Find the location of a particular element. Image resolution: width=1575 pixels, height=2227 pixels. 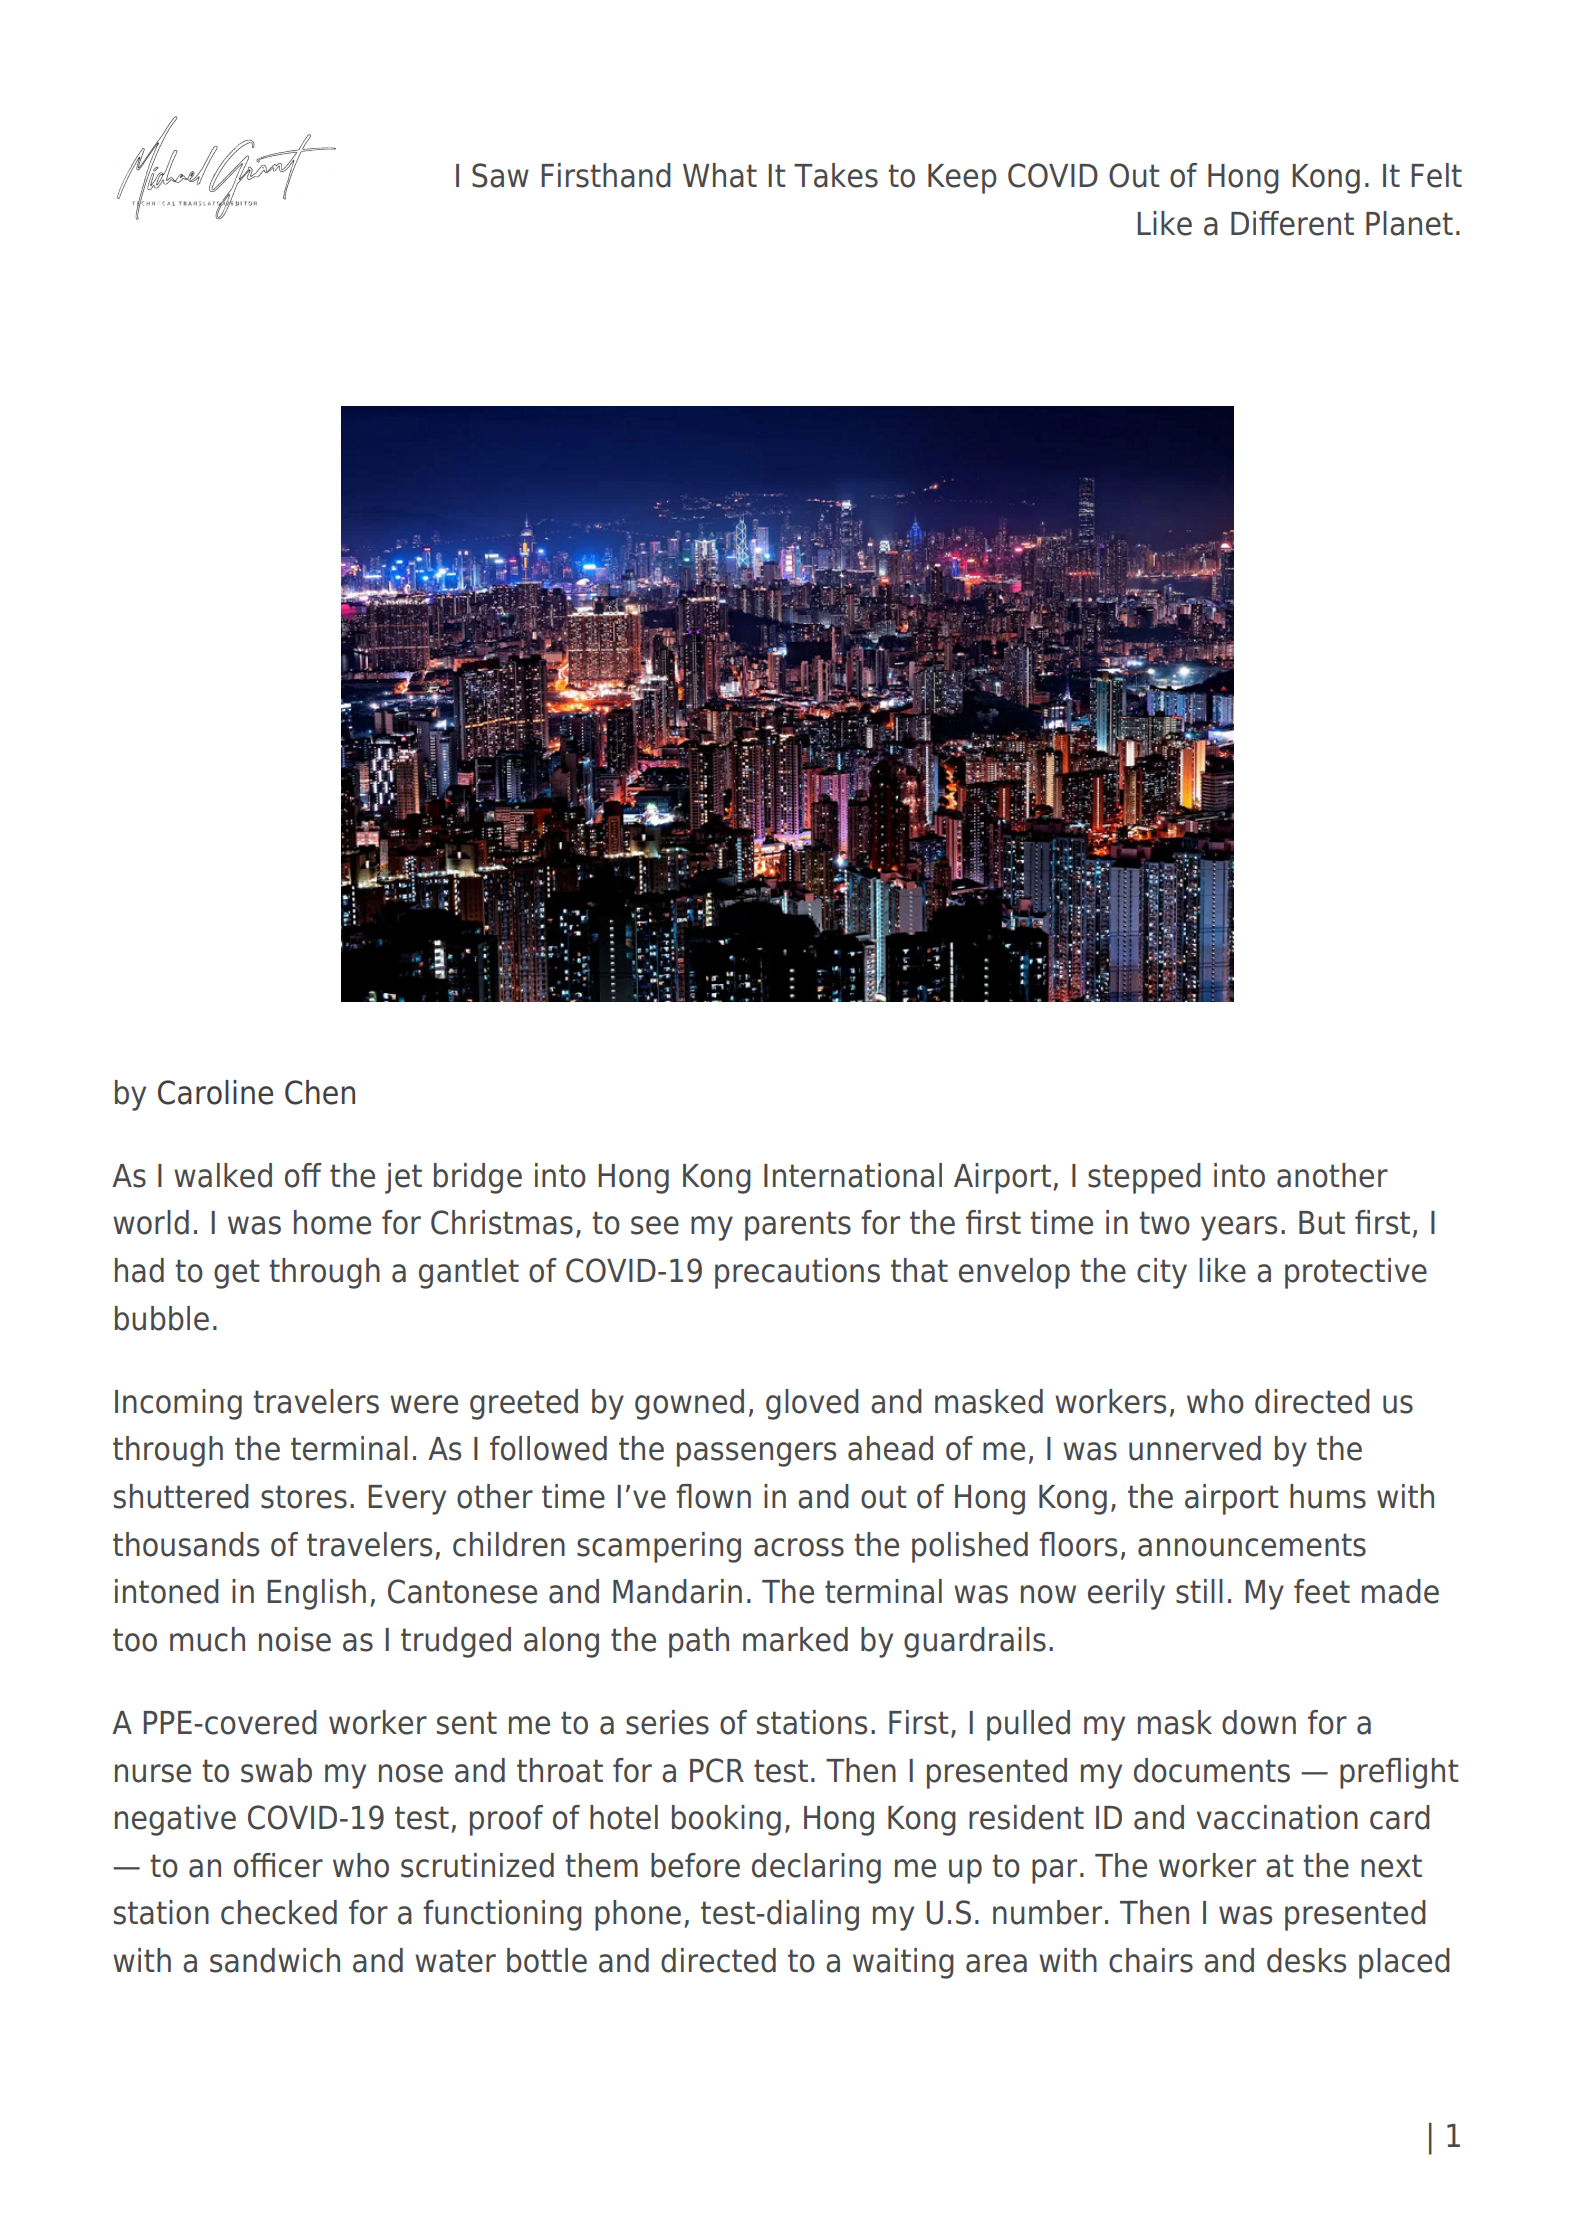

Felt is located at coordinates (1436, 175).
